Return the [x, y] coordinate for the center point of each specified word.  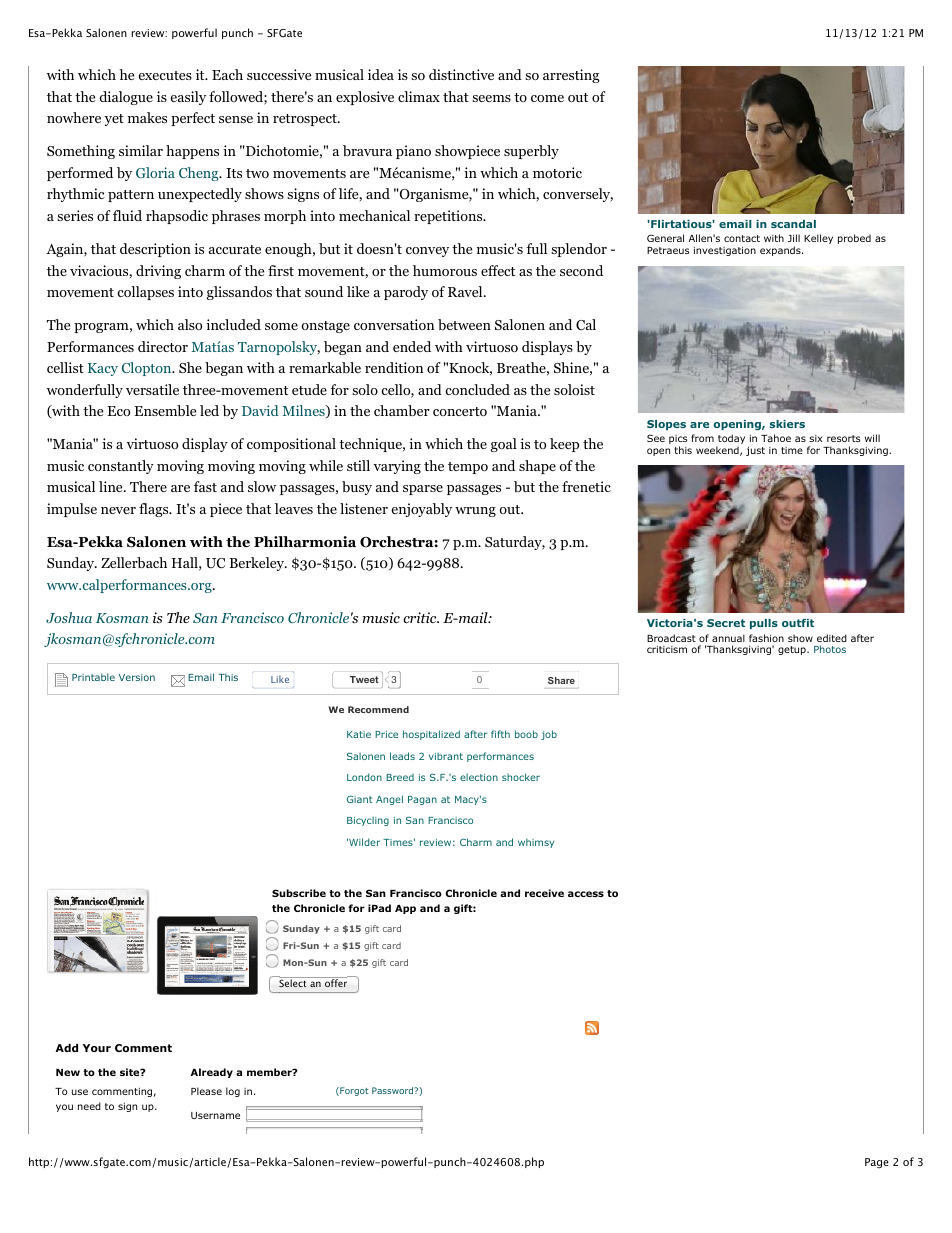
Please [206, 1091]
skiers [787, 424]
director [163, 346]
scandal [793, 224]
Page [877, 1163]
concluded [477, 389]
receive [544, 893]
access [586, 894]
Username [215, 1115]
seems [491, 98]
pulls [764, 624]
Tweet [364, 679]
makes [147, 117]
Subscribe [299, 893]
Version [137, 677]
